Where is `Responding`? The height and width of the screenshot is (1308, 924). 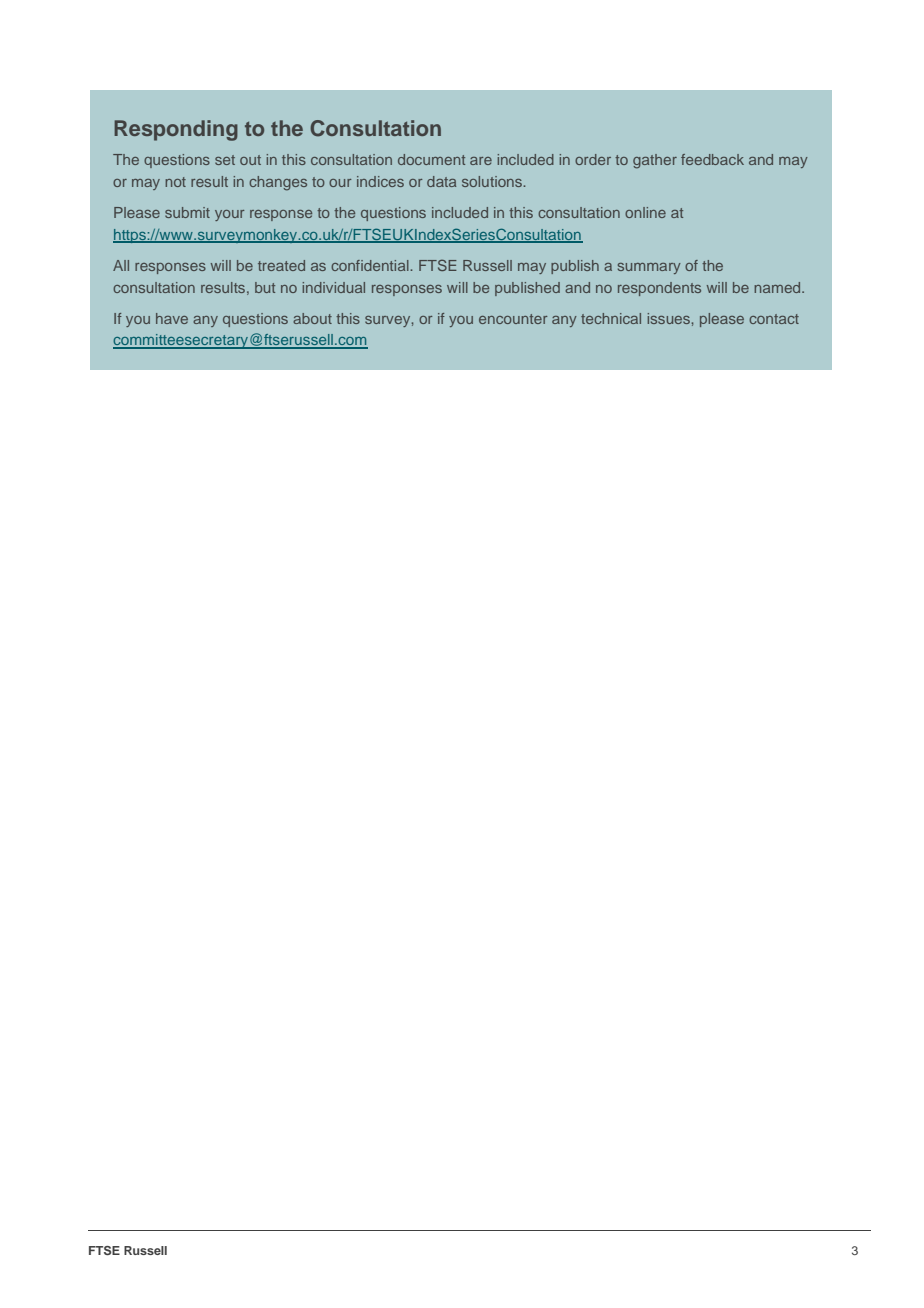
Responding is located at coordinates (176, 130).
